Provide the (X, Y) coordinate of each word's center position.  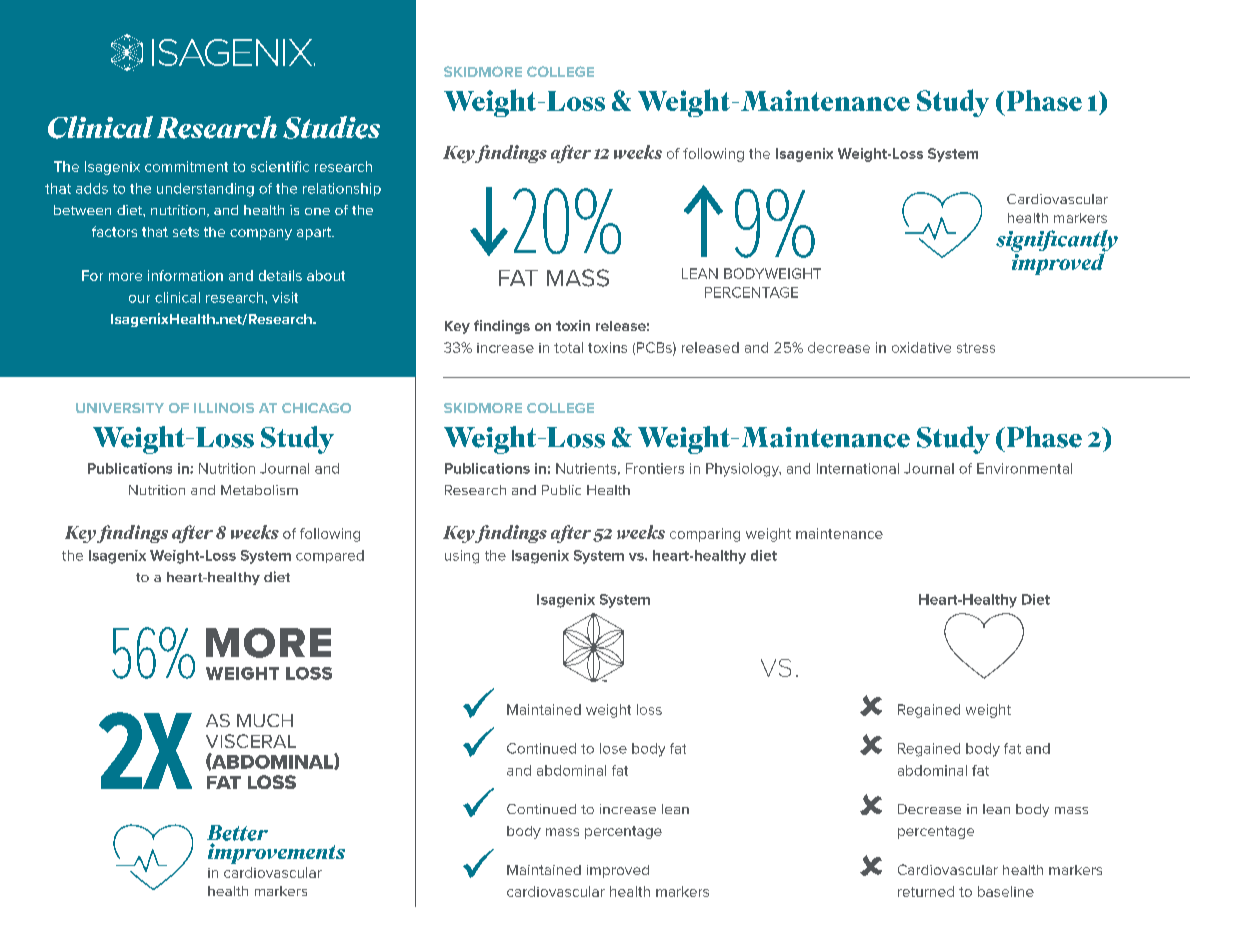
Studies (331, 127)
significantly (1057, 242)
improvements (276, 853)
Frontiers (655, 468)
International (858, 468)
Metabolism (259, 490)
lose (613, 748)
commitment (186, 166)
